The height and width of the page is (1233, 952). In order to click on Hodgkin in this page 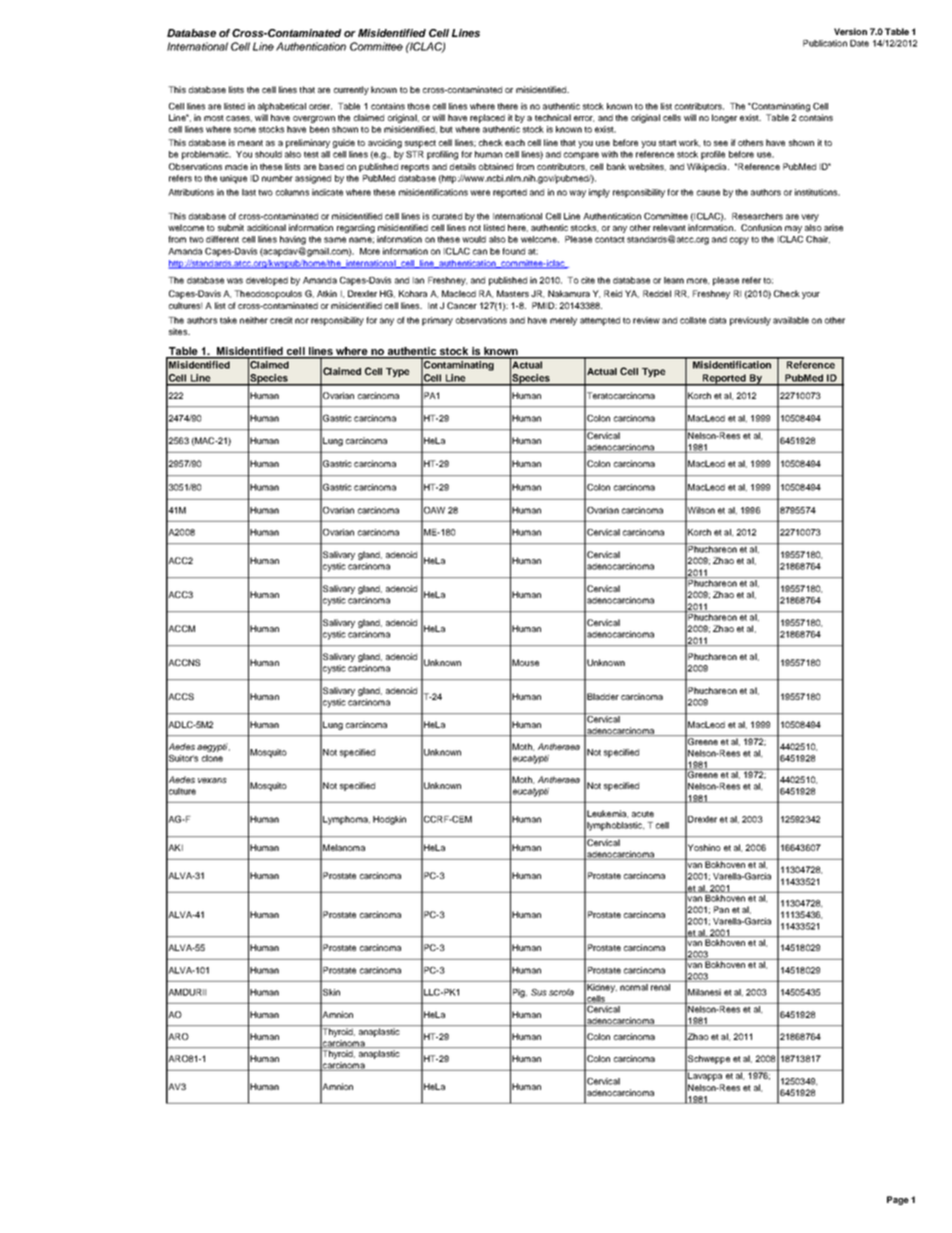, I will do `click(389, 820)`.
